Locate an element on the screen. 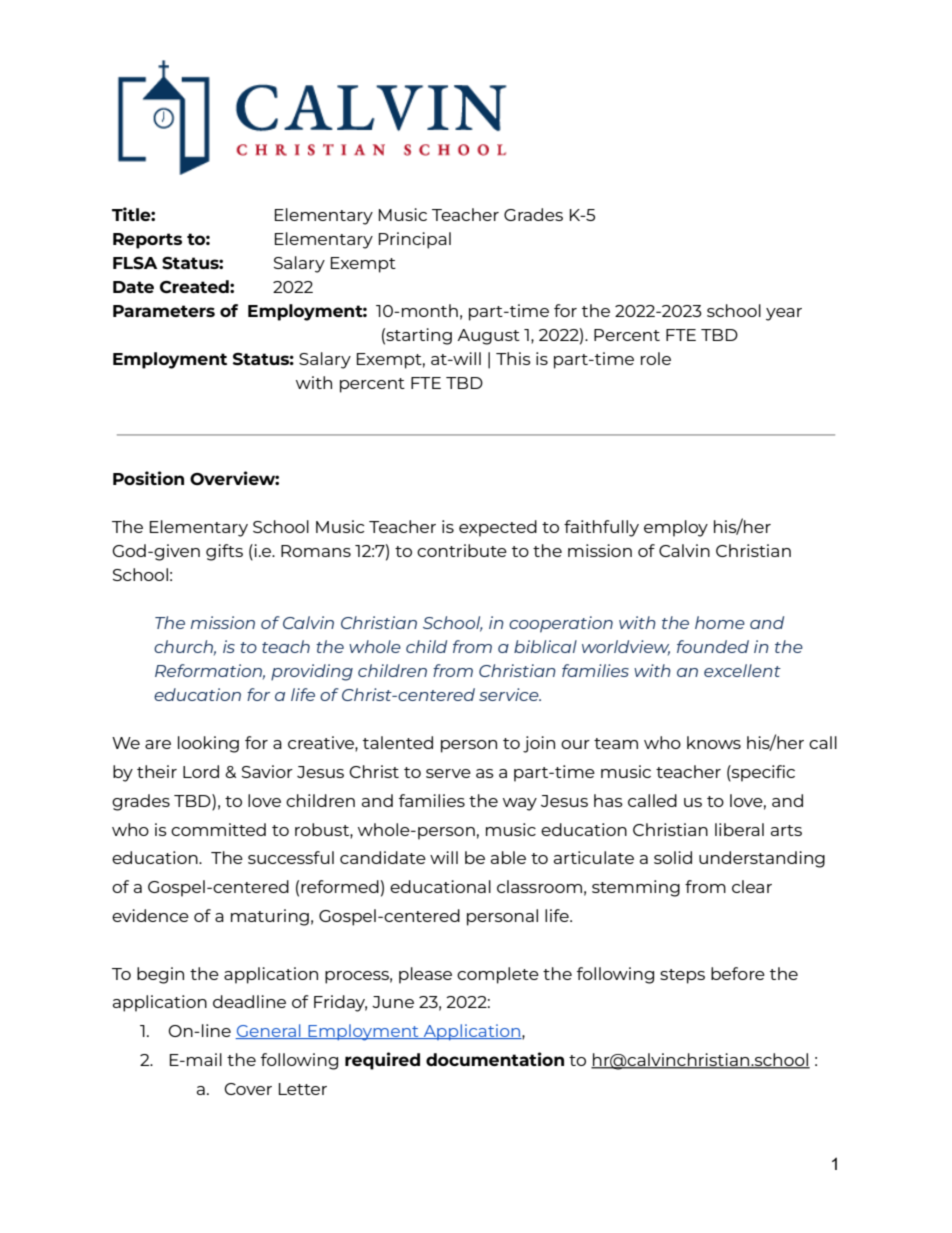  gifts is located at coordinates (224, 552).
